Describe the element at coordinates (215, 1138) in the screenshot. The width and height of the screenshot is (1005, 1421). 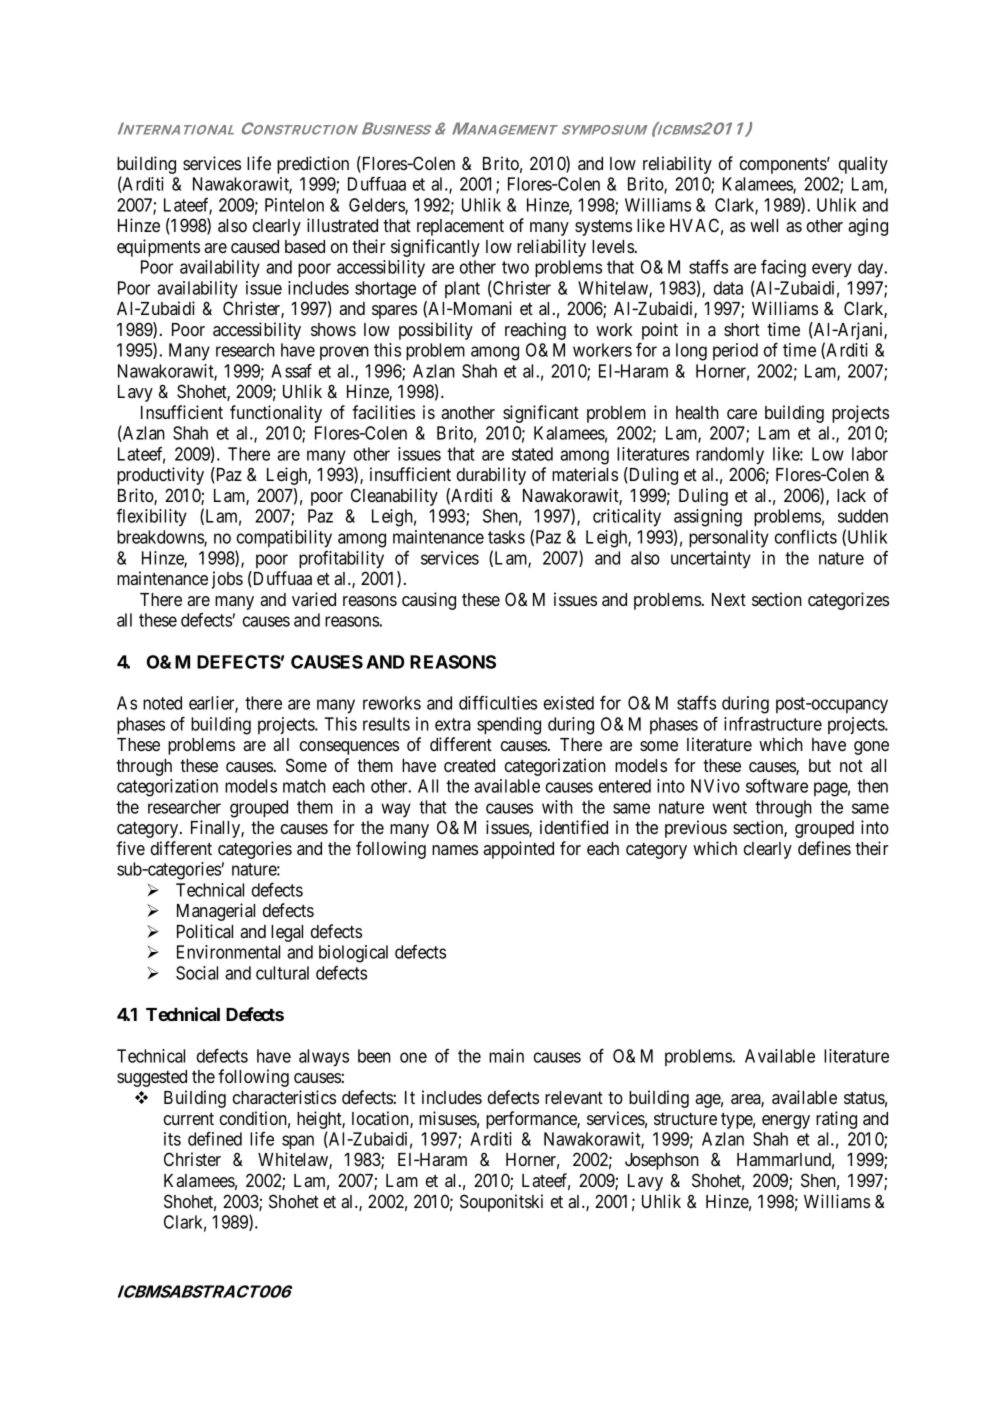
I see `defined` at that location.
